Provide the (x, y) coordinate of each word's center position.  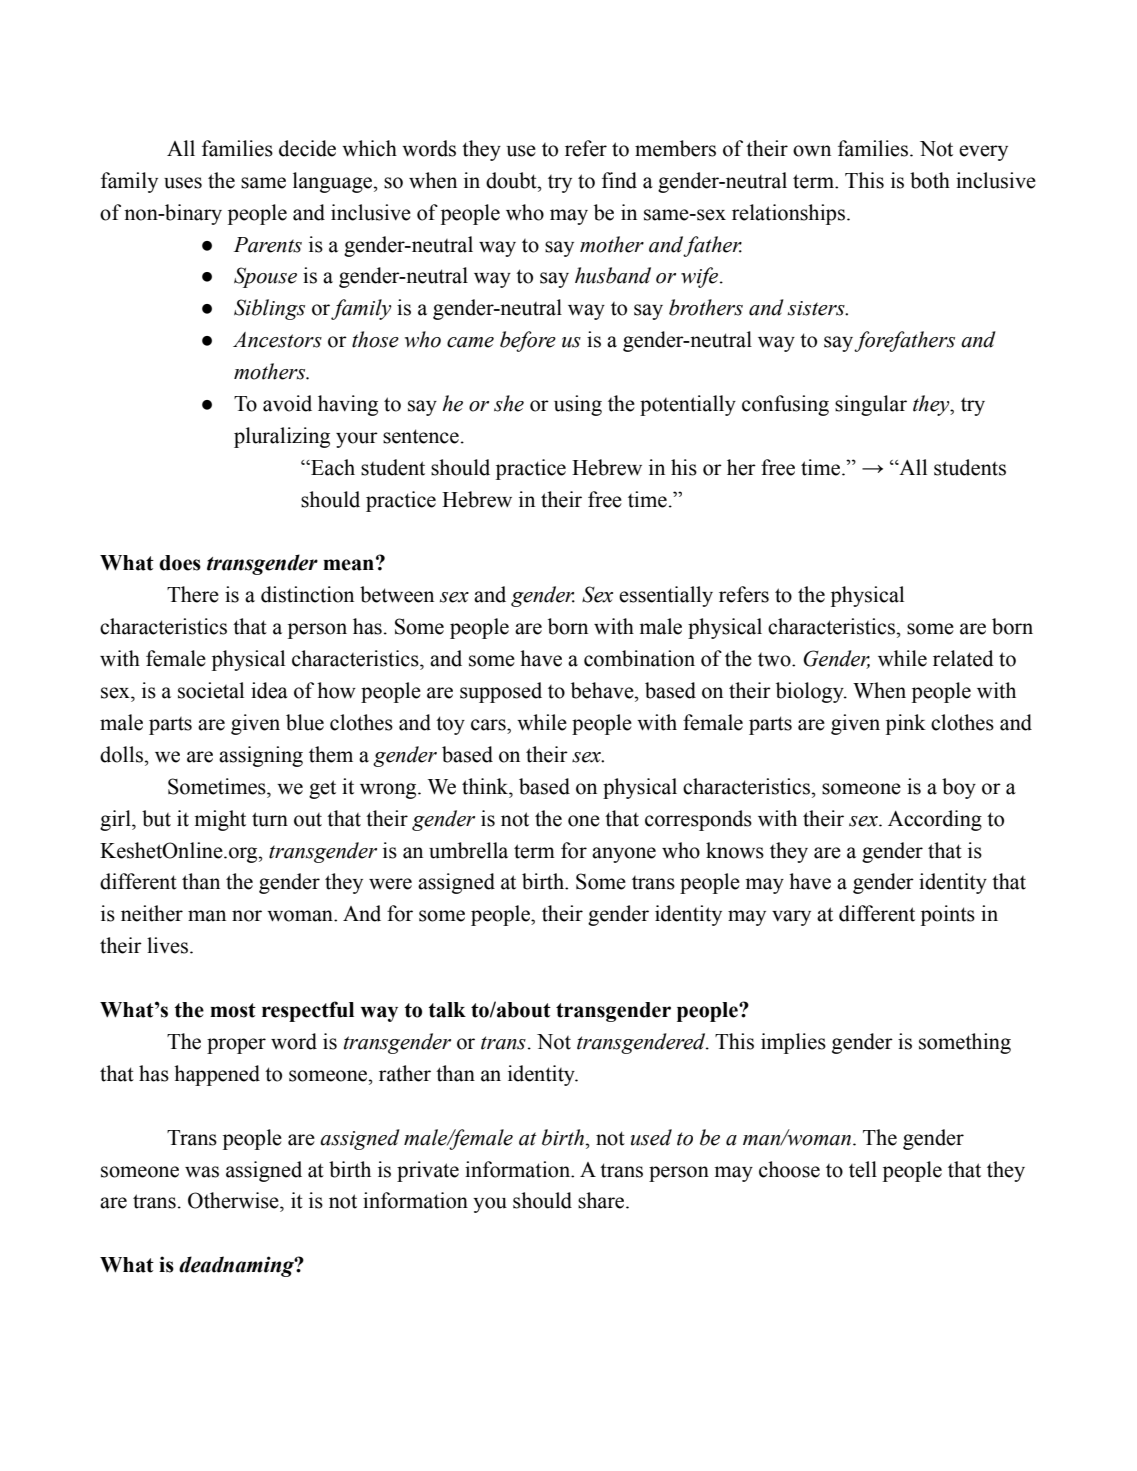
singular (871, 405)
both (930, 180)
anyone (624, 855)
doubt (512, 180)
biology (811, 692)
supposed (501, 692)
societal (211, 690)
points (948, 915)
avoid (287, 403)
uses (183, 183)
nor (247, 916)
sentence (421, 436)
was (202, 1172)
